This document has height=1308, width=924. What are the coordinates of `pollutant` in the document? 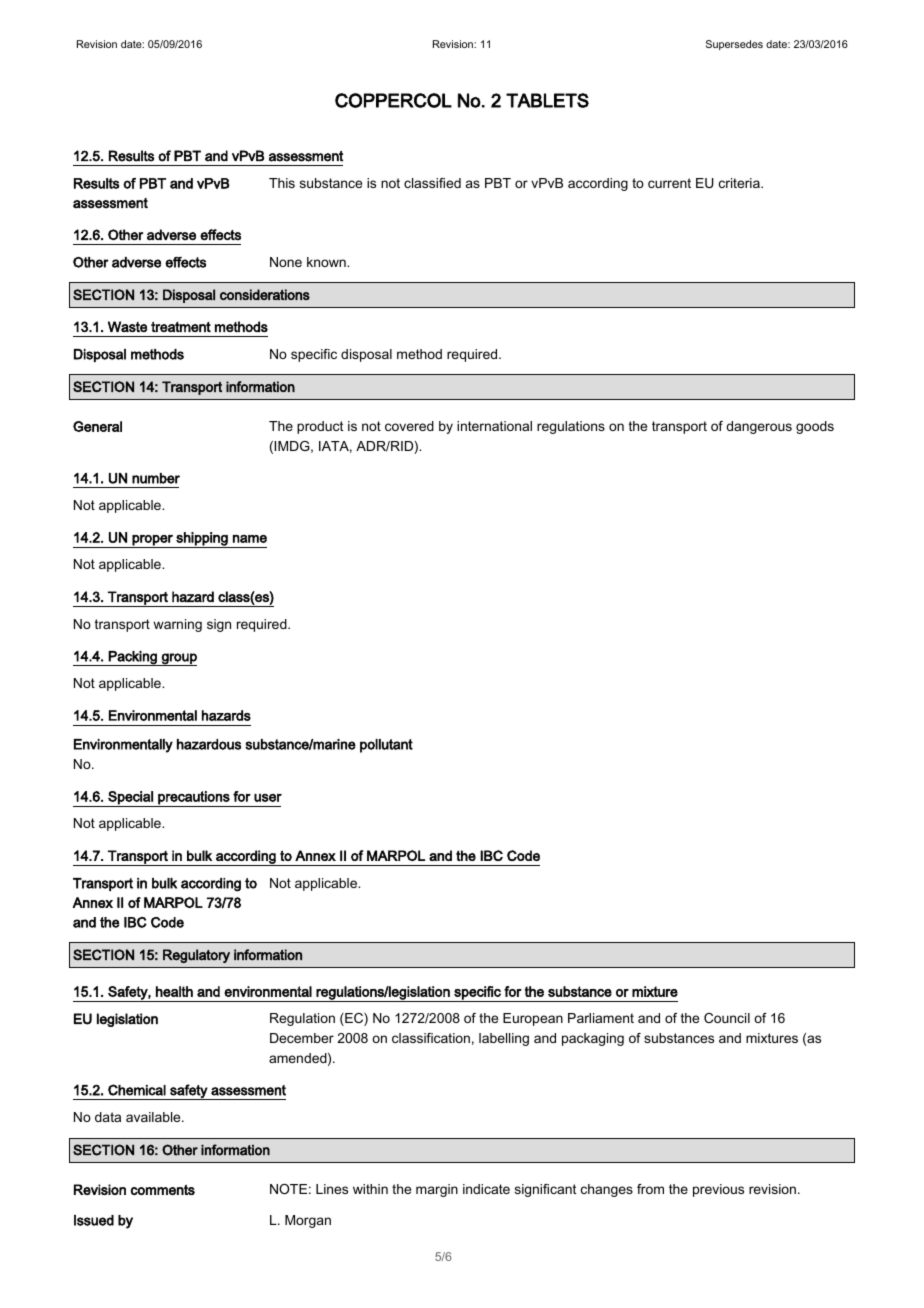 It's located at (386, 746).
